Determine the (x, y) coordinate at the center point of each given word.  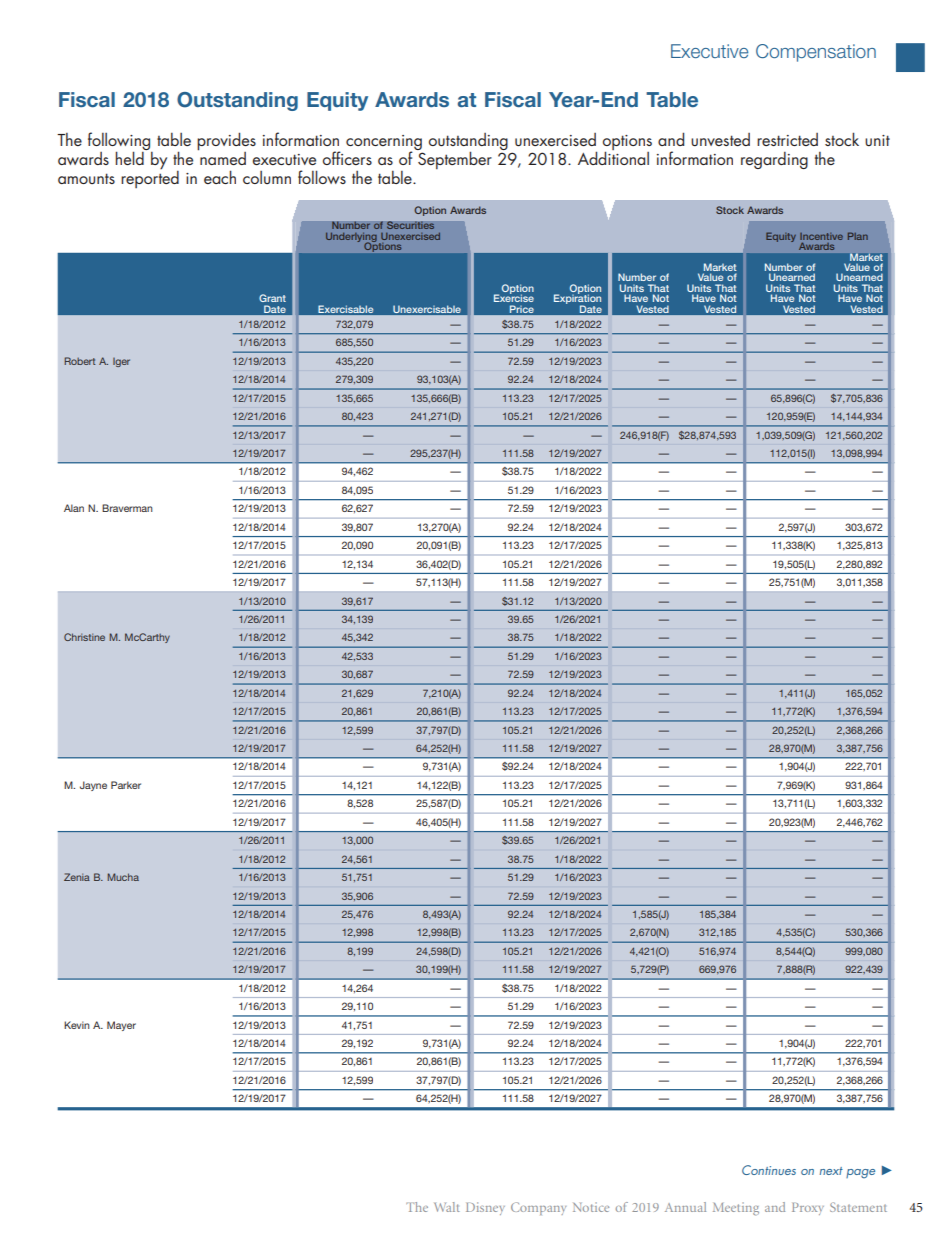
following (120, 142)
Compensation (816, 53)
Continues (769, 1170)
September (455, 160)
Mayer (121, 1026)
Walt (447, 1207)
